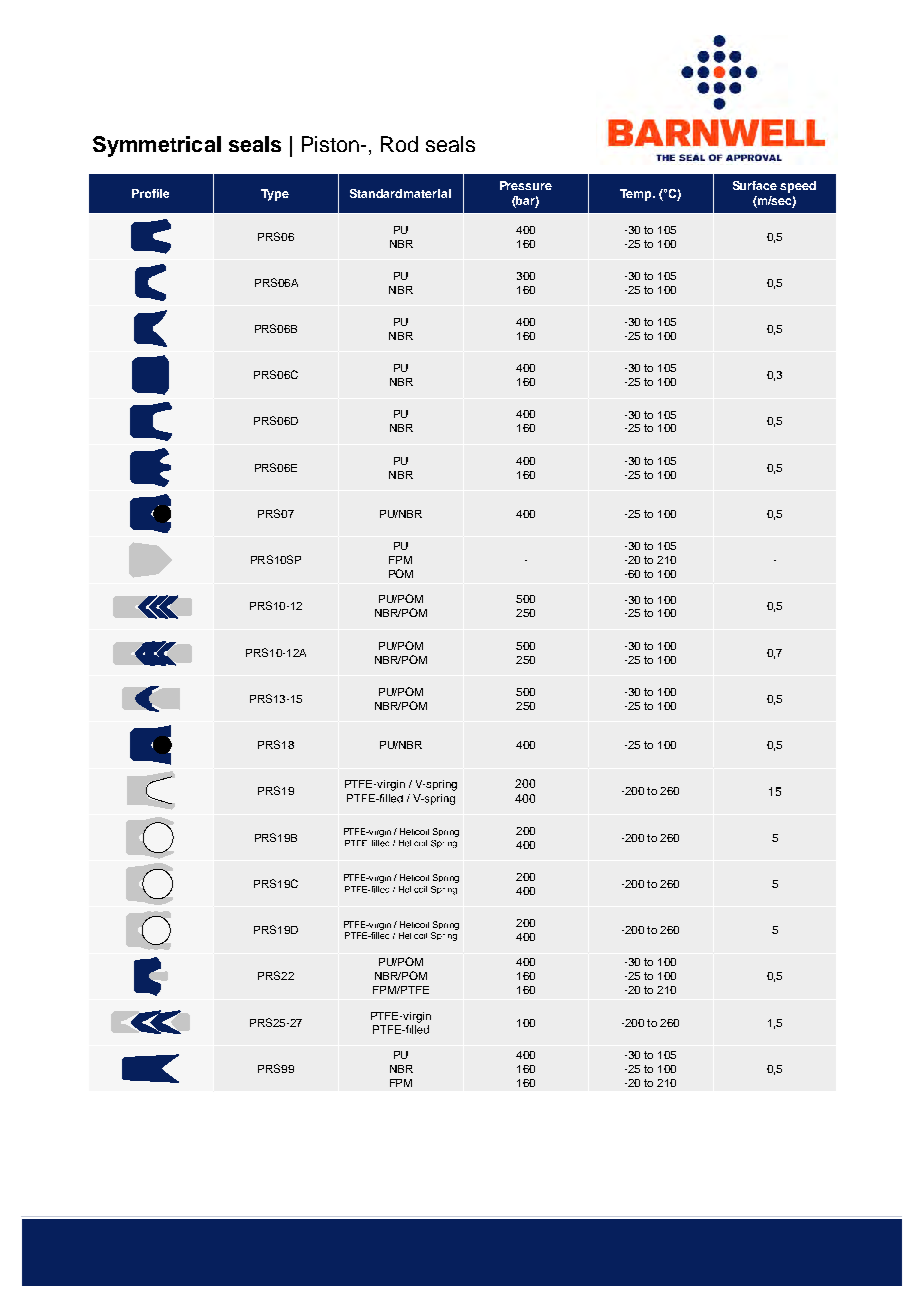 This image has width=924, height=1308. What do you see at coordinates (330, 144) in the image?
I see `Piston` at bounding box center [330, 144].
